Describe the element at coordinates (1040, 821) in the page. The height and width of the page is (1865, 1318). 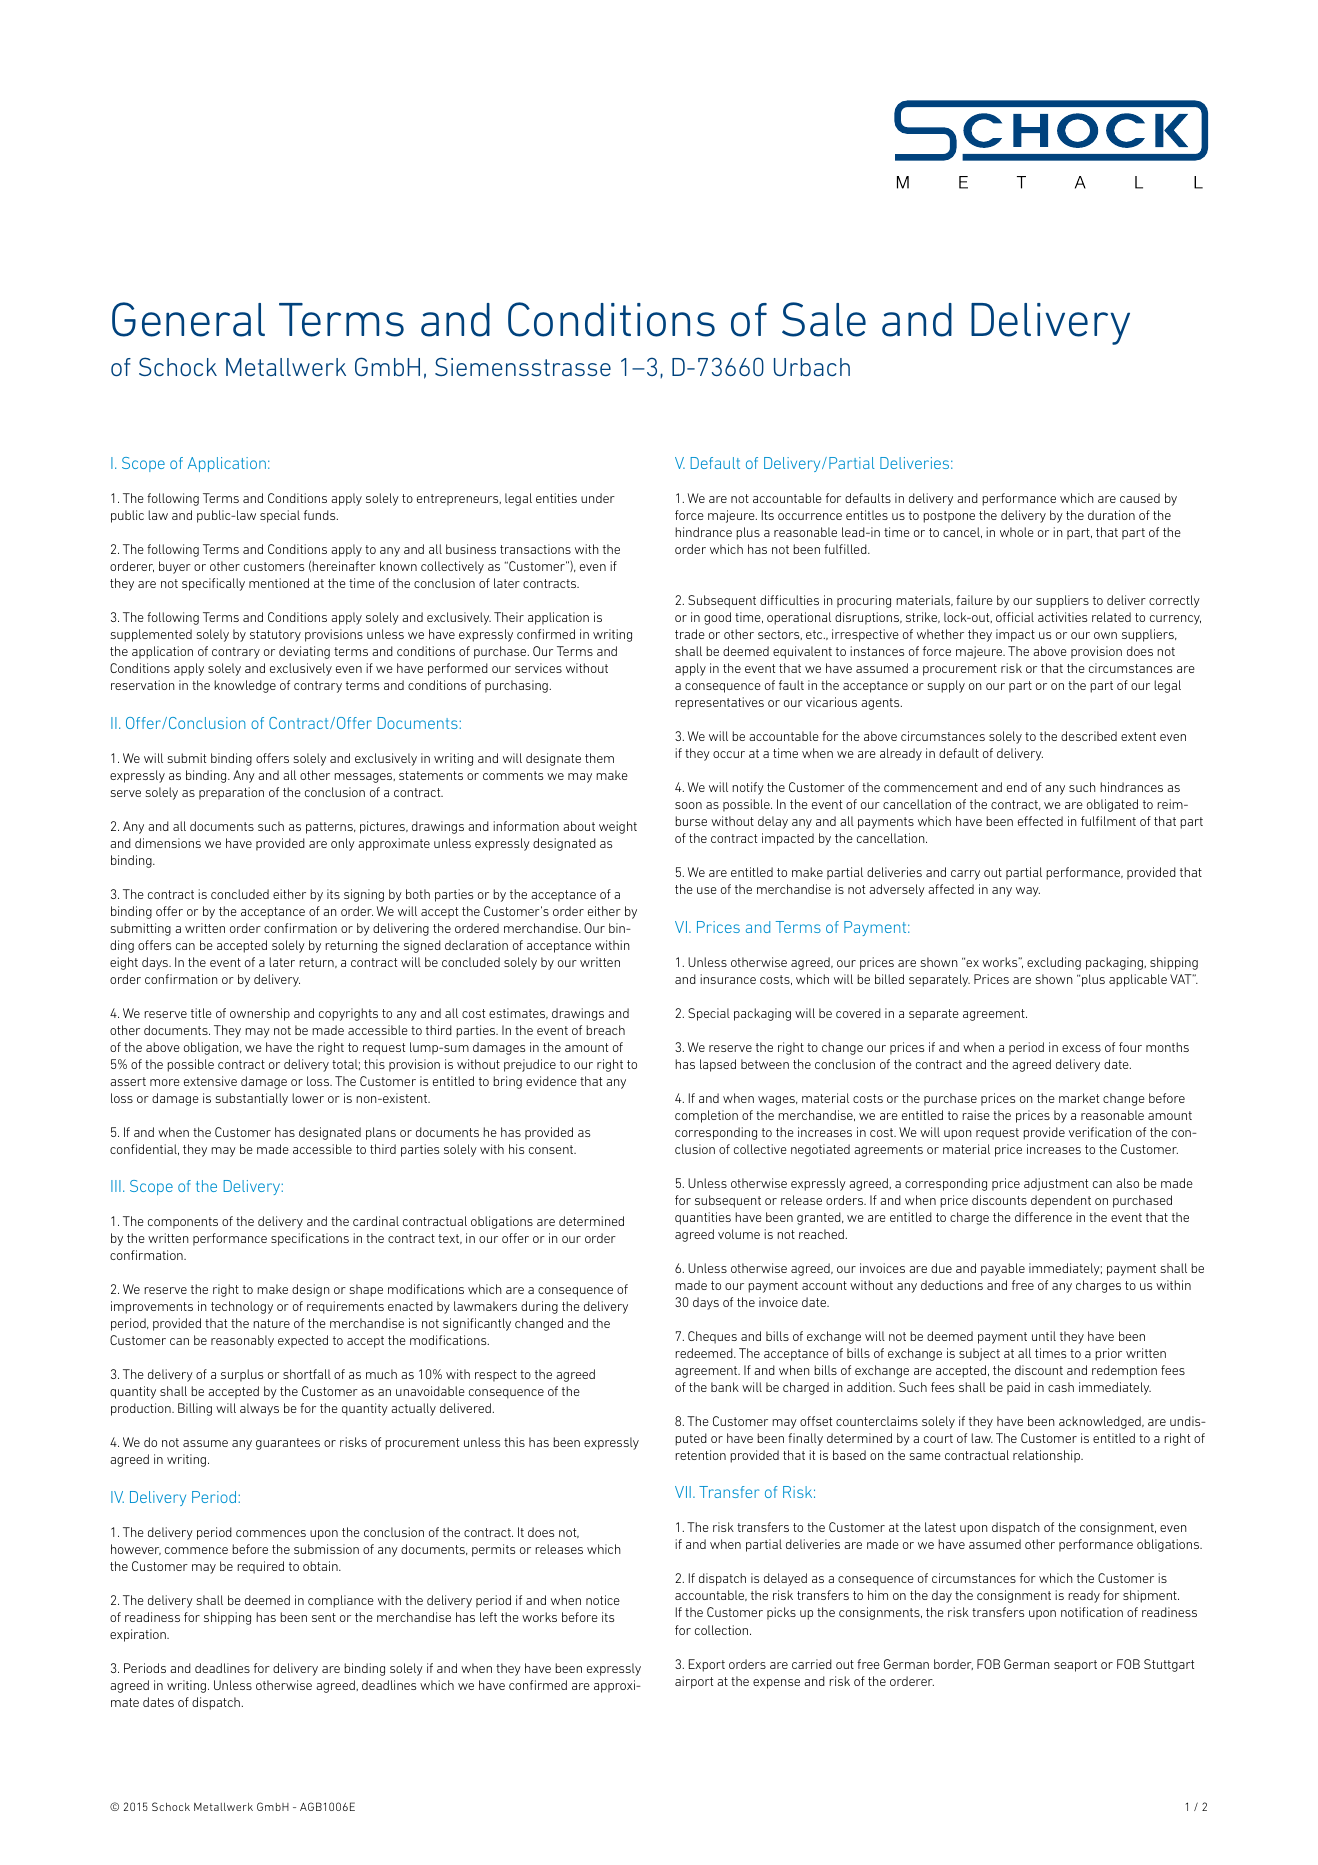
I see `effected` at that location.
